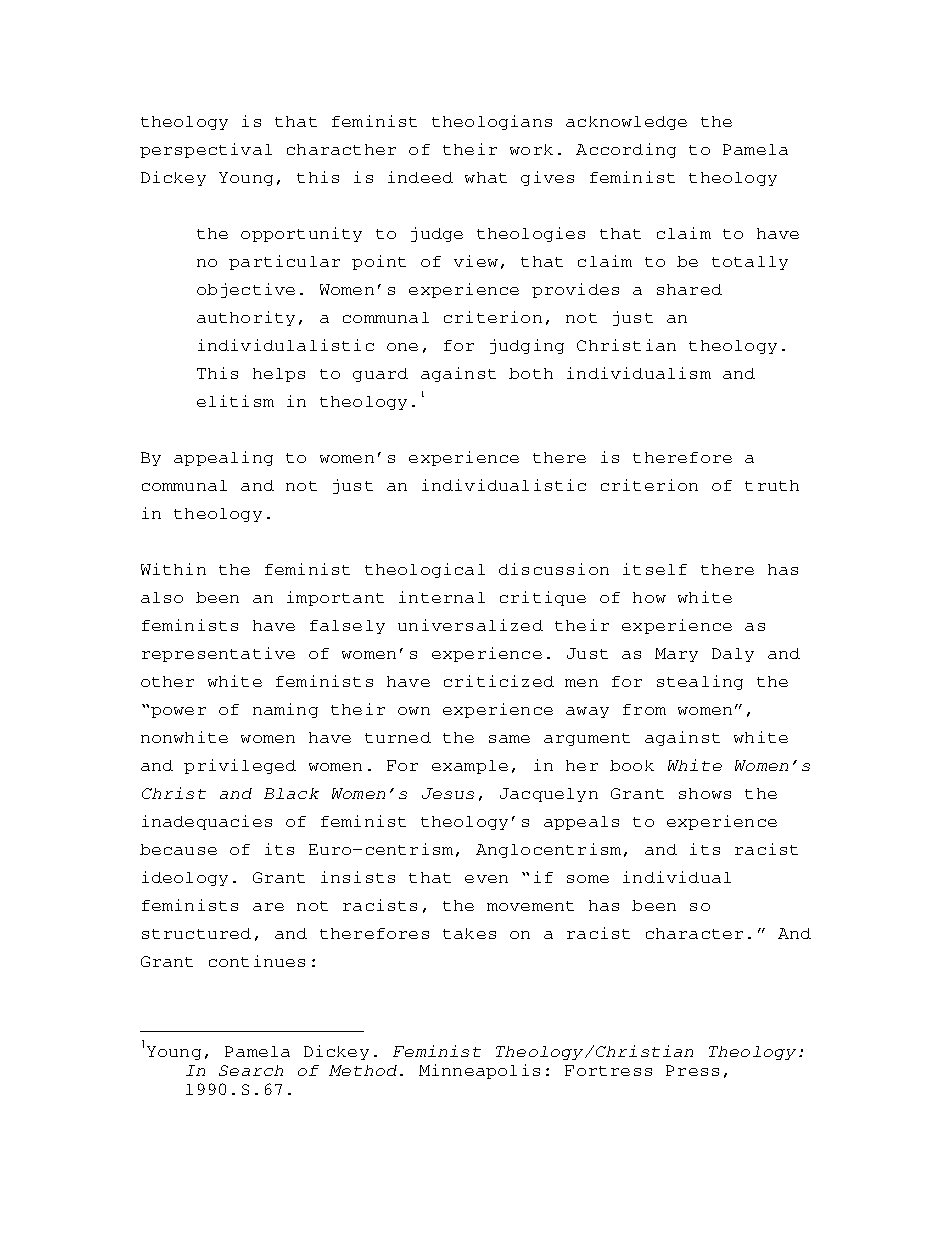 The height and width of the screenshot is (1233, 952). What do you see at coordinates (246, 318) in the screenshot?
I see `authority` at bounding box center [246, 318].
